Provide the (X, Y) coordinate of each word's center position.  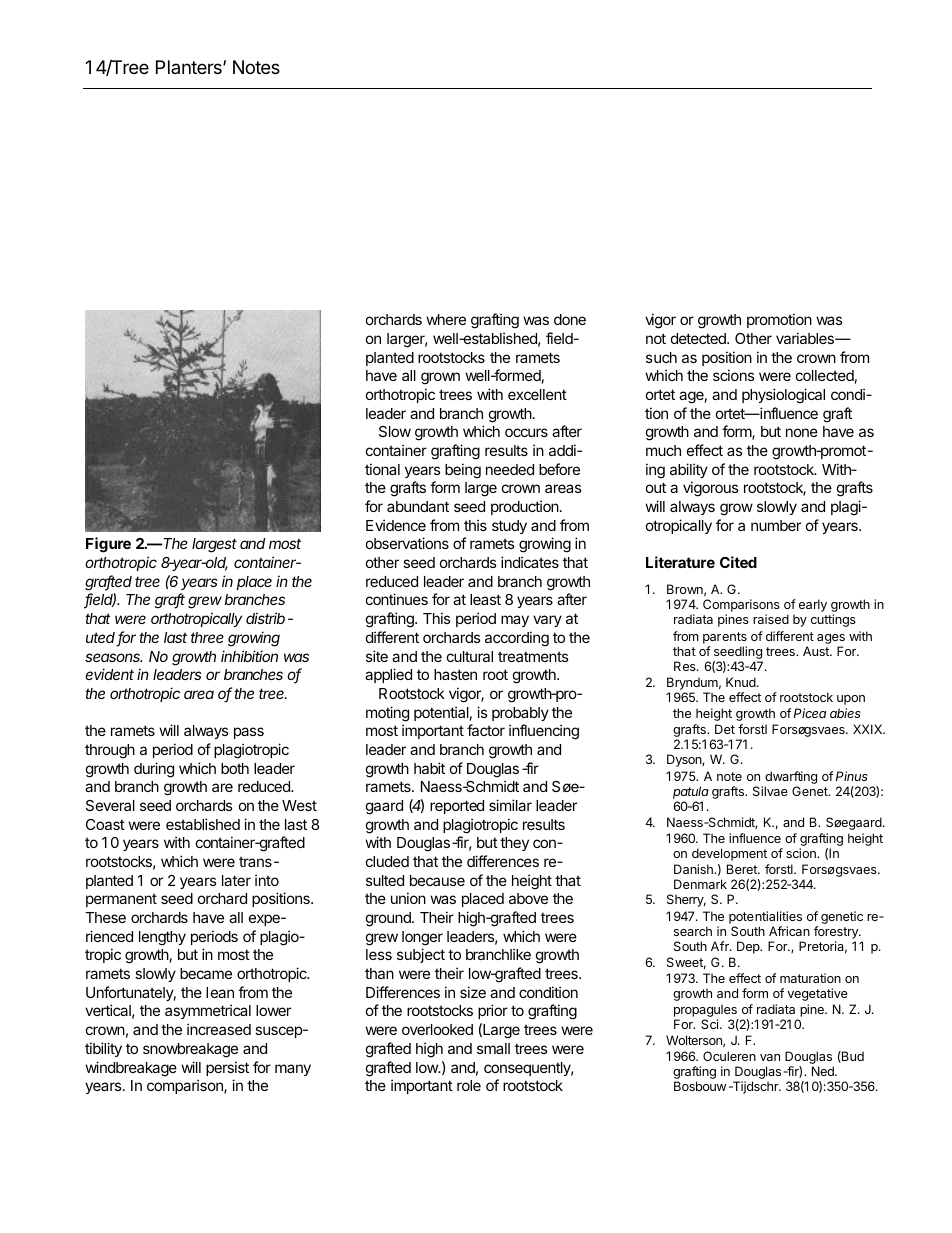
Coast (105, 824)
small (493, 1048)
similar (510, 805)
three (207, 637)
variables (806, 338)
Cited (738, 562)
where (446, 319)
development (729, 854)
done (570, 319)
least (485, 599)
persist (227, 1068)
